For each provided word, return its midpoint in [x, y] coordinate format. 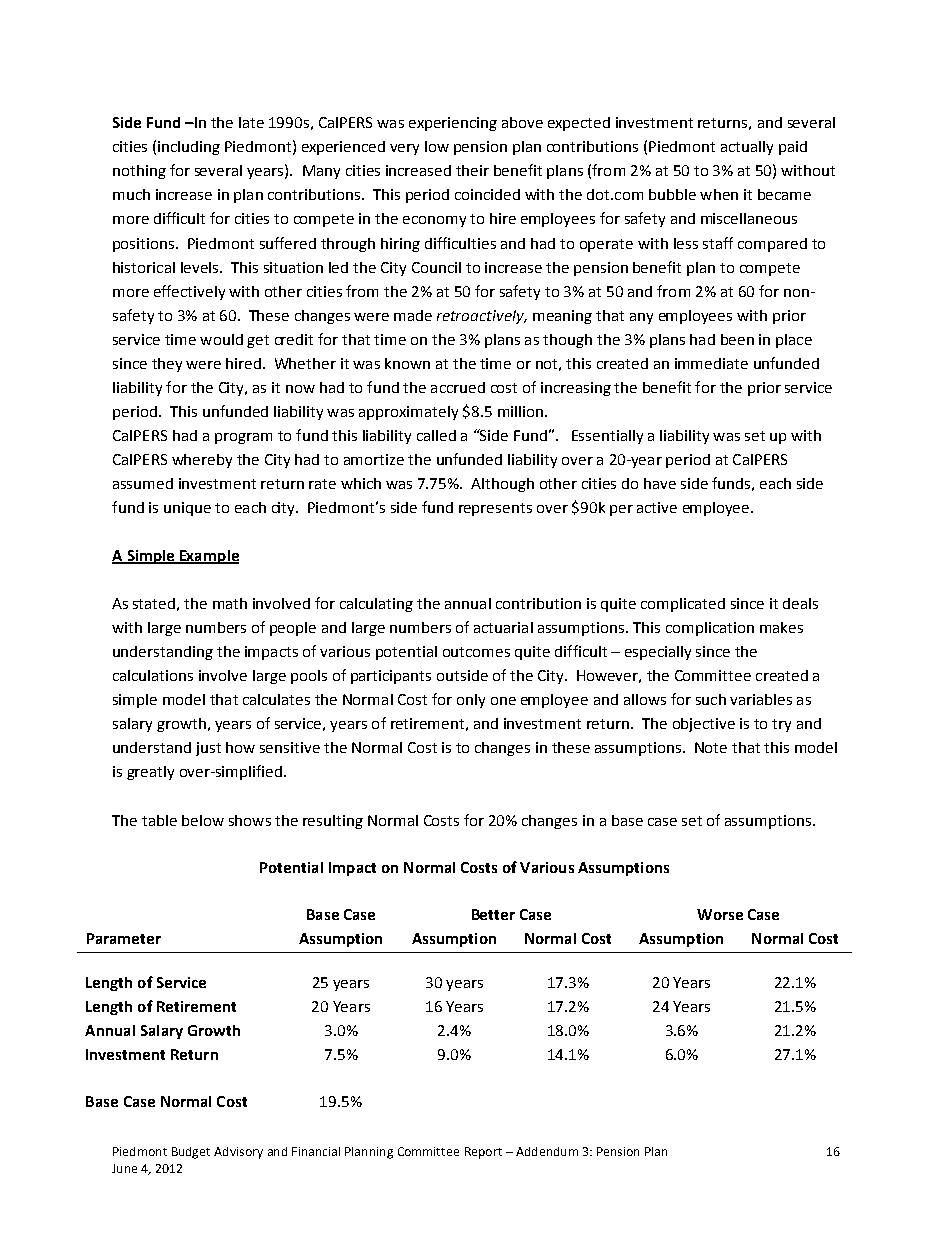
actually [747, 148]
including [189, 148]
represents [495, 509]
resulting [333, 822]
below [203, 820]
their [472, 170]
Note [711, 747]
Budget [191, 1153]
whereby [202, 461]
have [660, 483]
